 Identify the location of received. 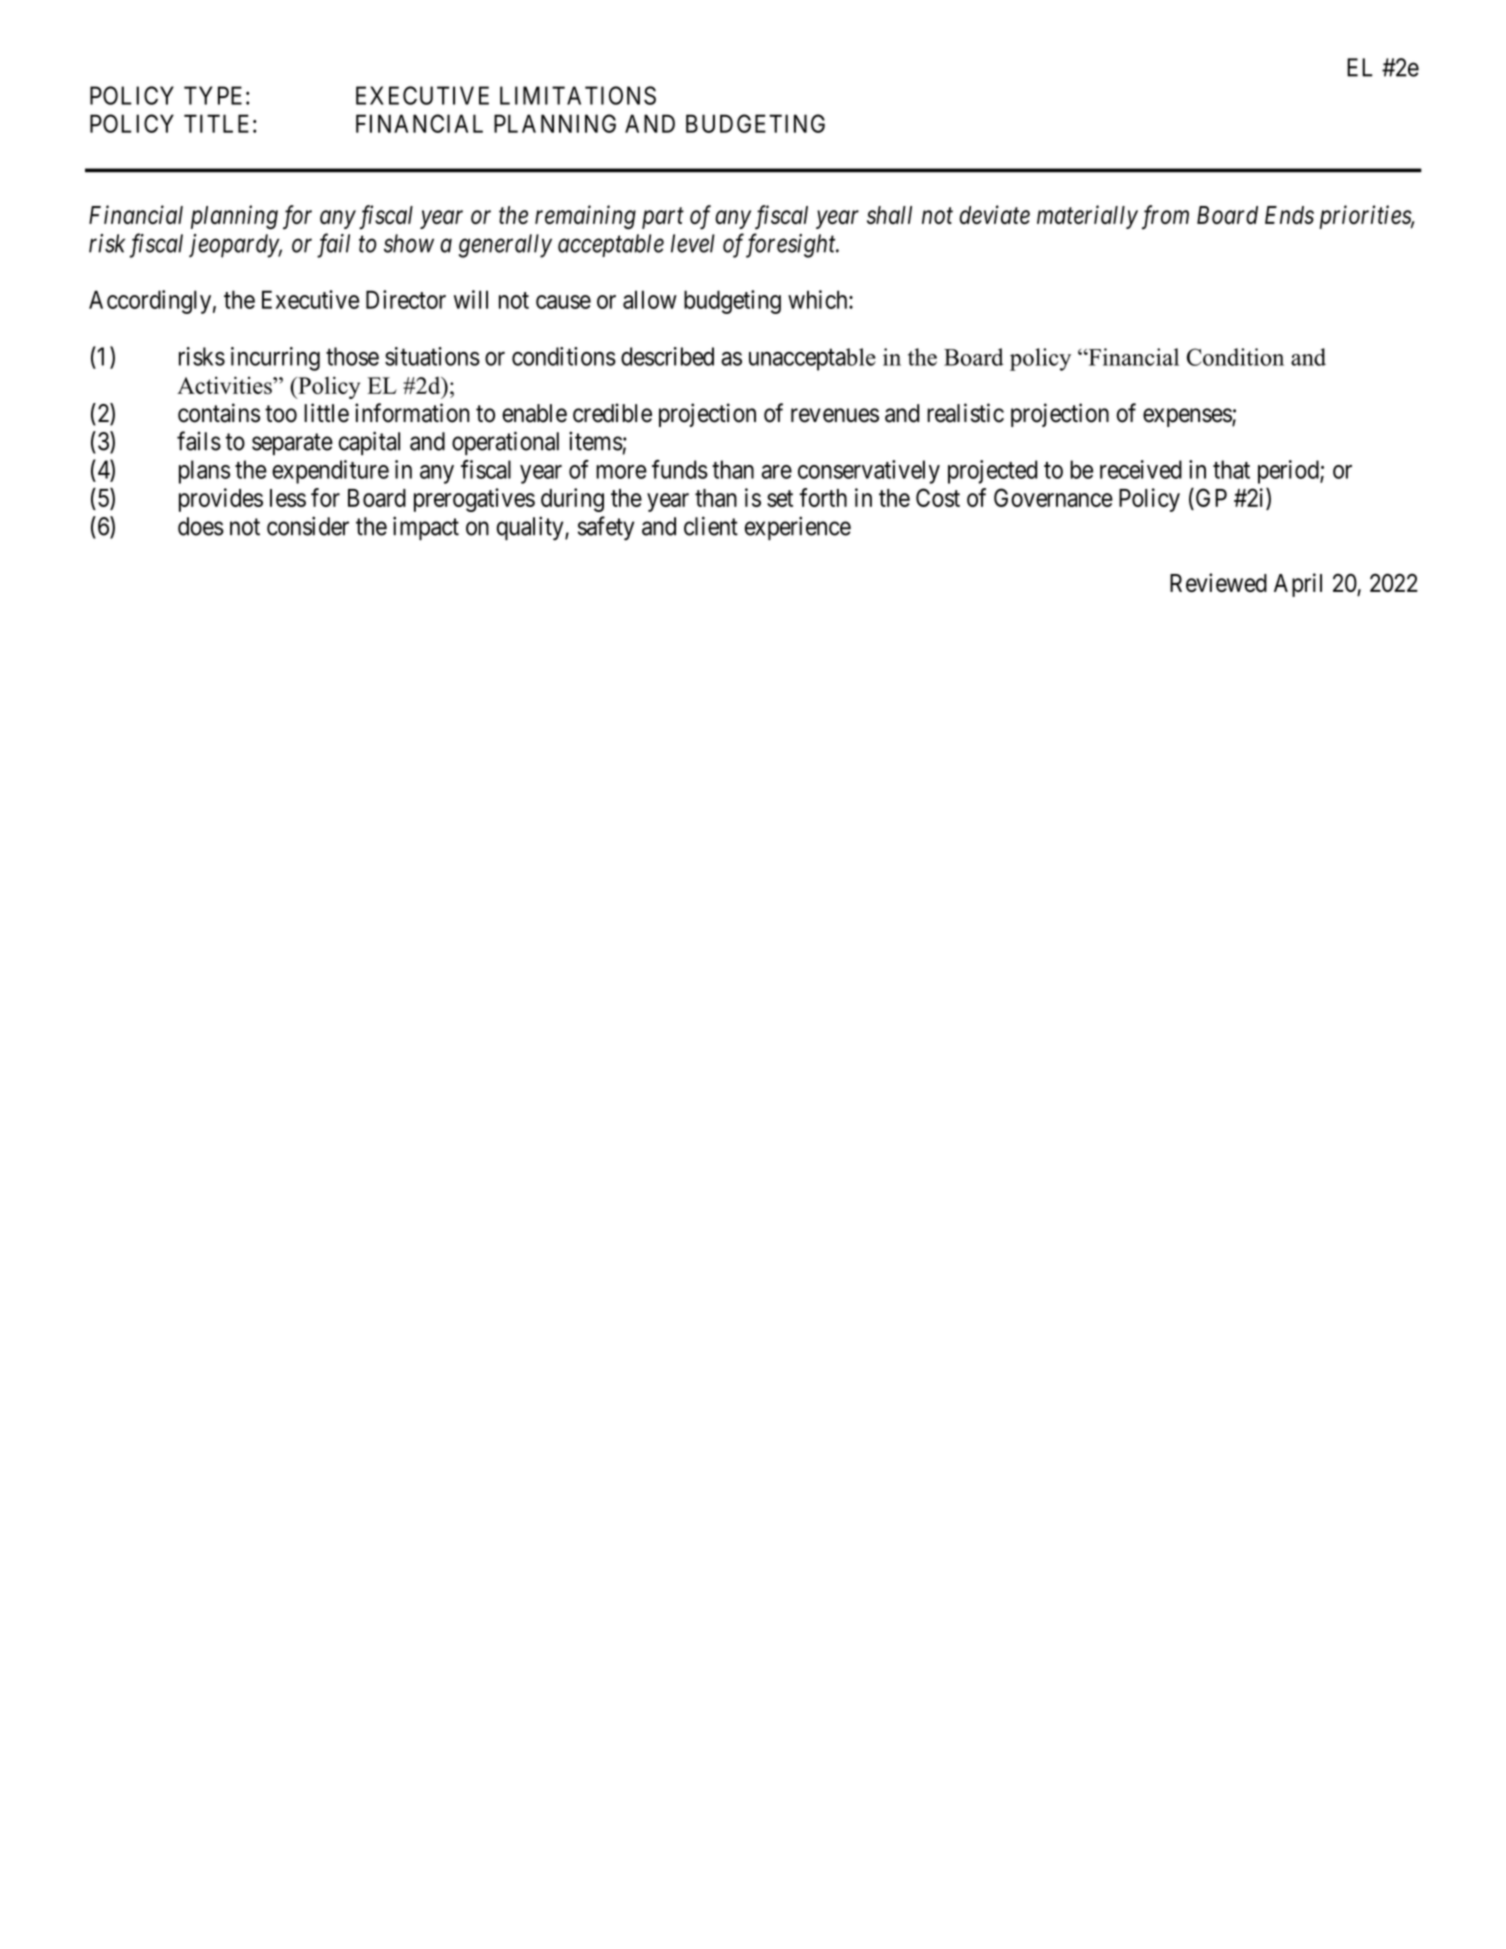
(1141, 469).
